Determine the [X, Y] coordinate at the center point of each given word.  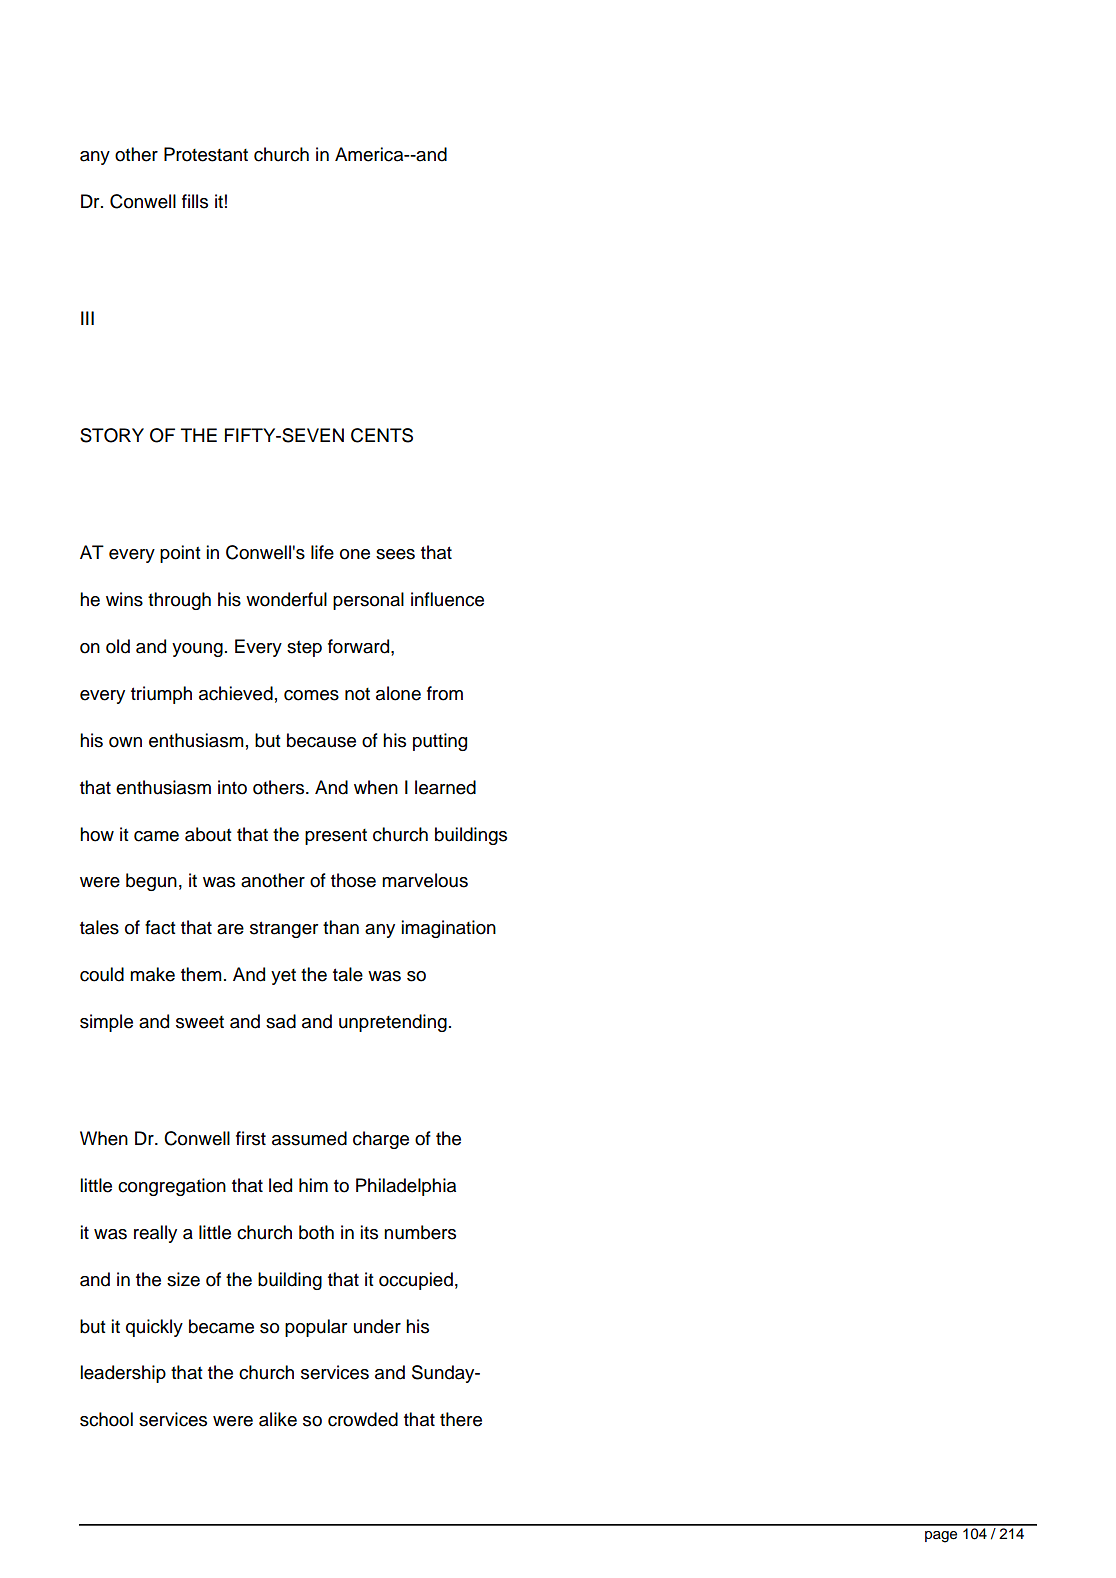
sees [395, 554]
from [445, 693]
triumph [161, 695]
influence [447, 599]
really [155, 1234]
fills [195, 201]
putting [440, 742]
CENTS [382, 435]
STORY [112, 435]
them [201, 974]
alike [278, 1419]
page [941, 1537]
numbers [420, 1232]
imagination [448, 929]
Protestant [206, 154]
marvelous [425, 880]
